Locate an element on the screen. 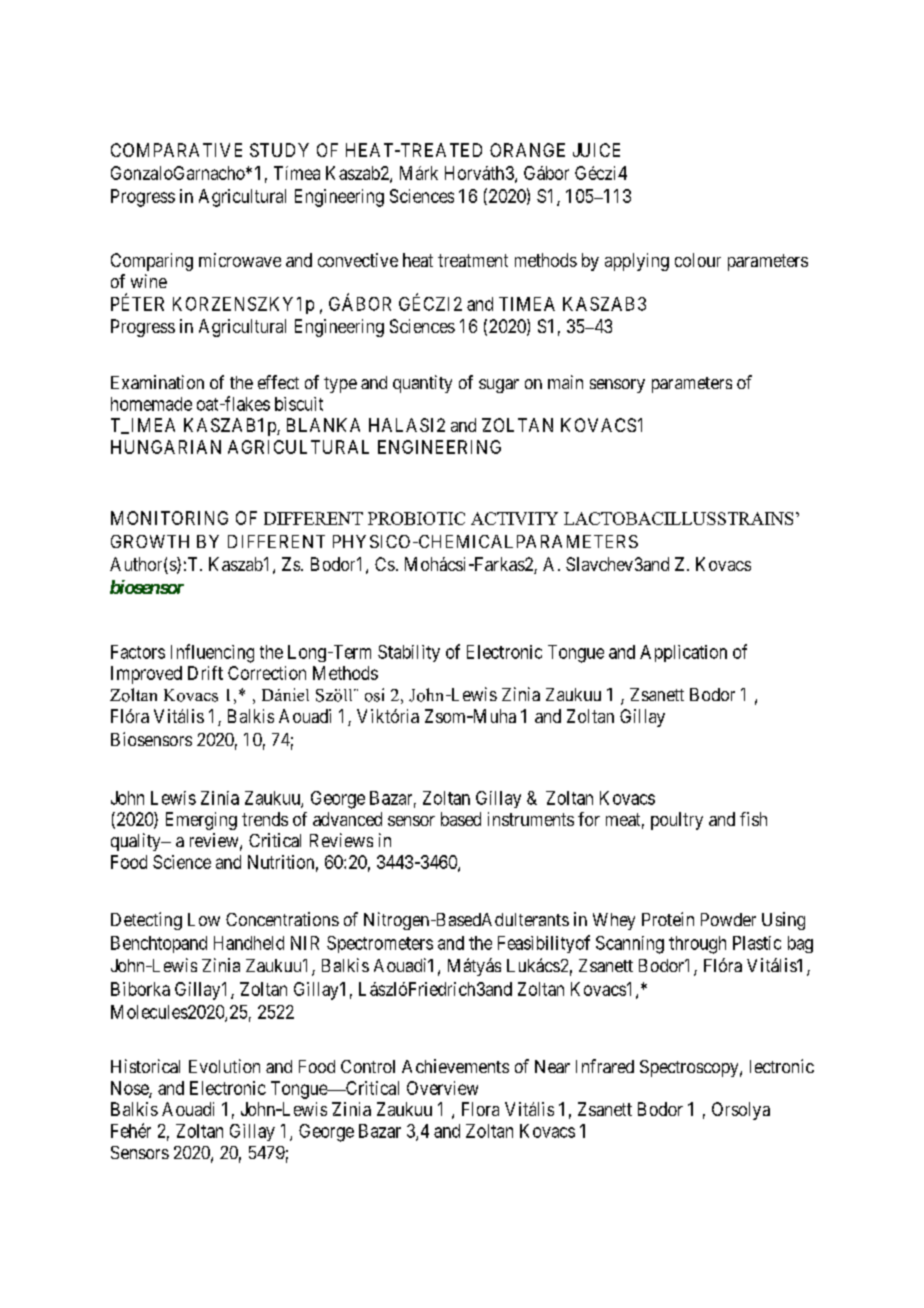 The image size is (924, 1308). colour is located at coordinates (698, 260).
